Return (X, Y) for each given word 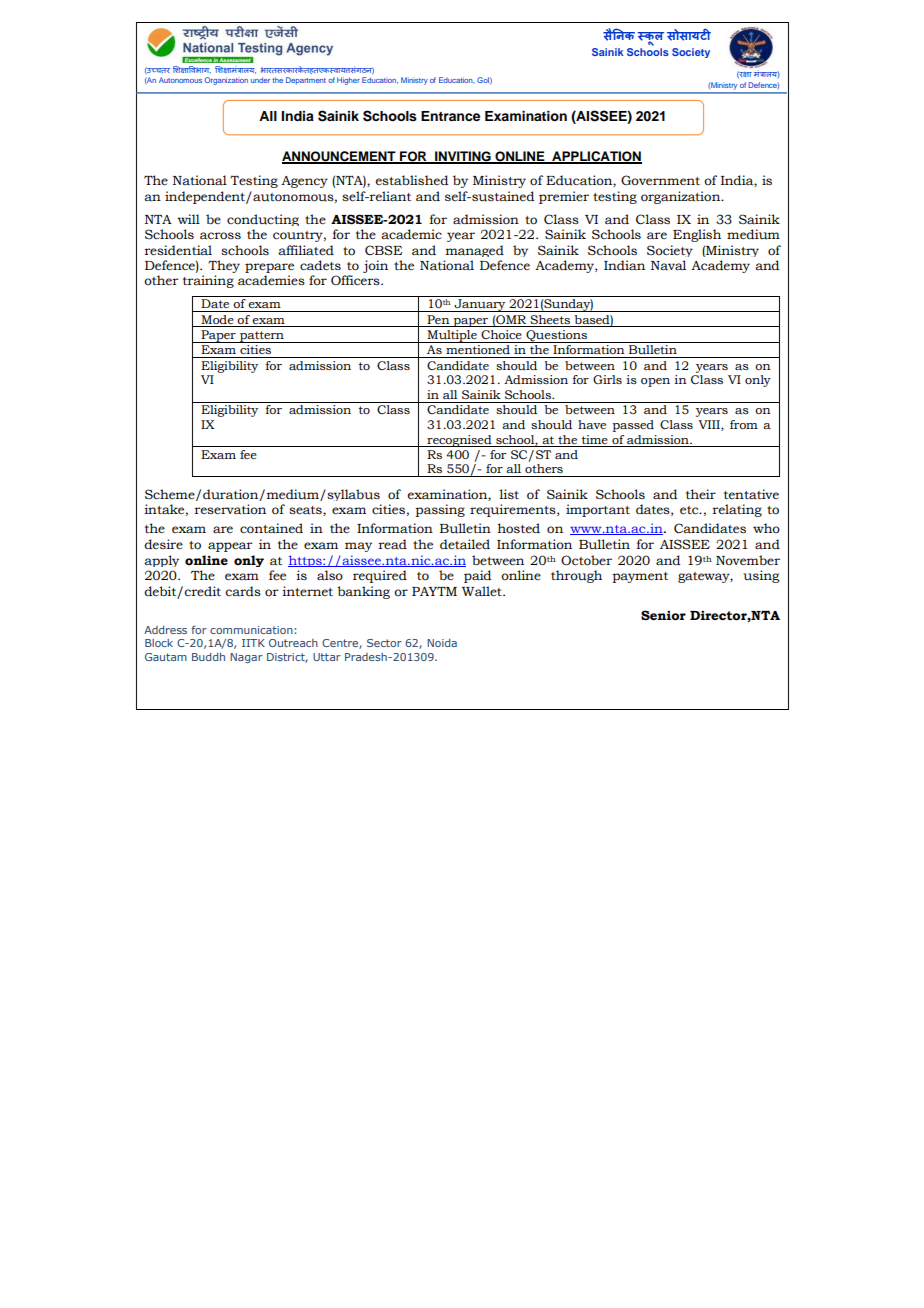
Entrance (450, 116)
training (208, 281)
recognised (459, 441)
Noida (442, 643)
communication (251, 630)
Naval (668, 265)
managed (475, 251)
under (260, 80)
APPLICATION (596, 157)
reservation (230, 509)
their (701, 494)
